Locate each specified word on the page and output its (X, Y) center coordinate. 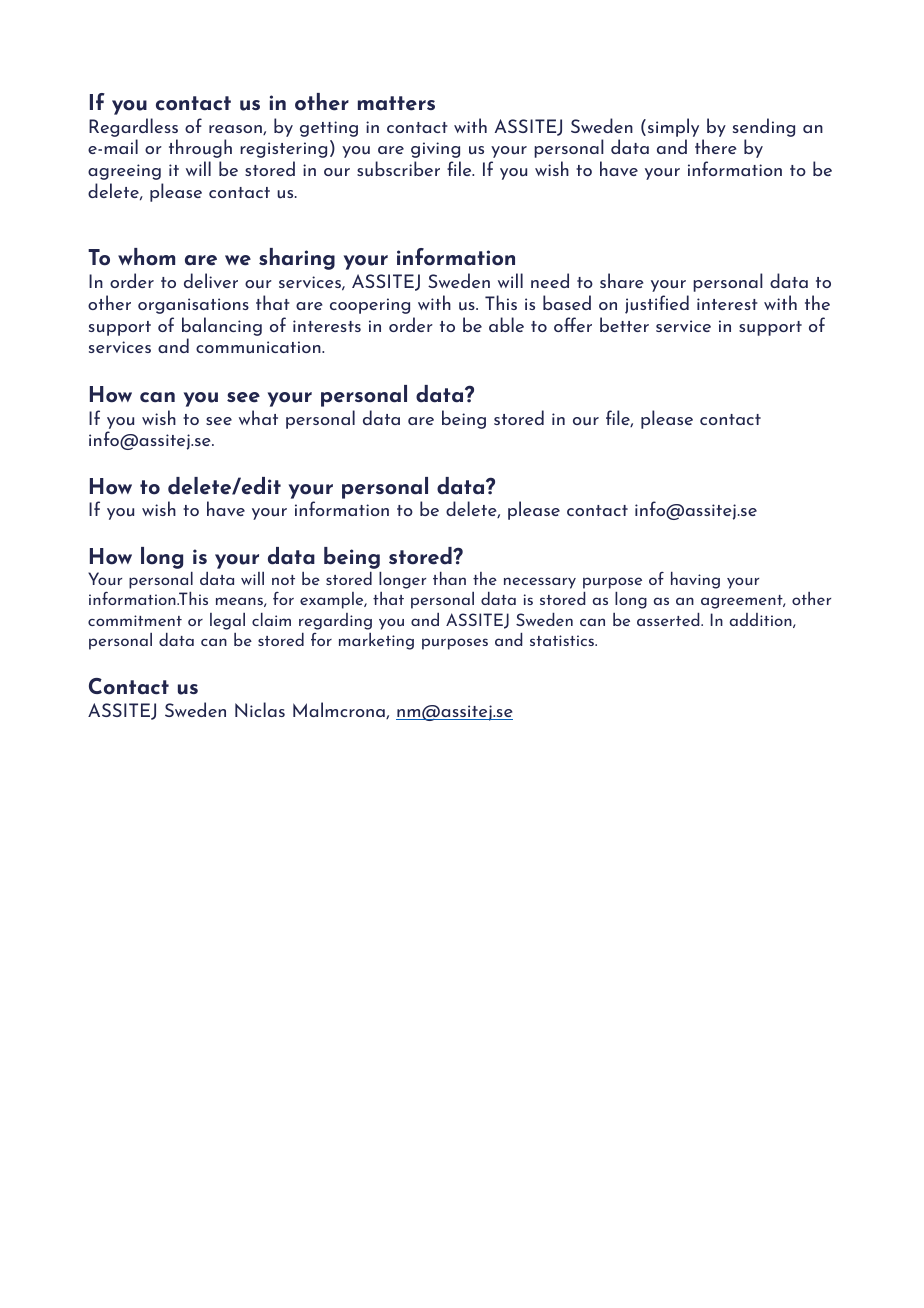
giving (435, 150)
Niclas (260, 709)
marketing (376, 641)
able (506, 324)
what (258, 417)
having (695, 580)
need (550, 280)
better (624, 324)
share (622, 280)
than (449, 578)
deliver (211, 280)
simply (673, 127)
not (283, 580)
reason (236, 130)
